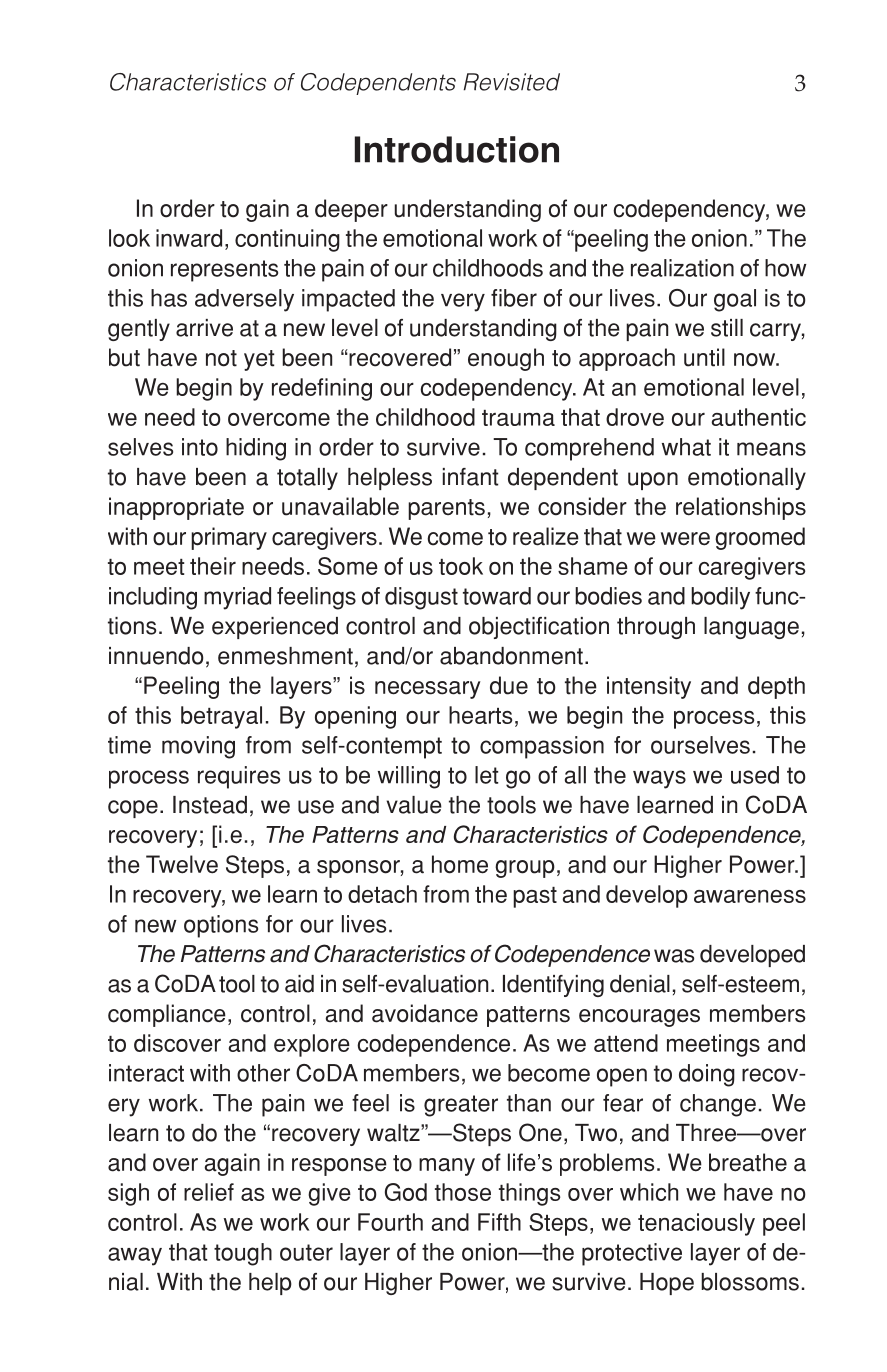  What do you see at coordinates (682, 268) in the screenshot?
I see `realization` at bounding box center [682, 268].
